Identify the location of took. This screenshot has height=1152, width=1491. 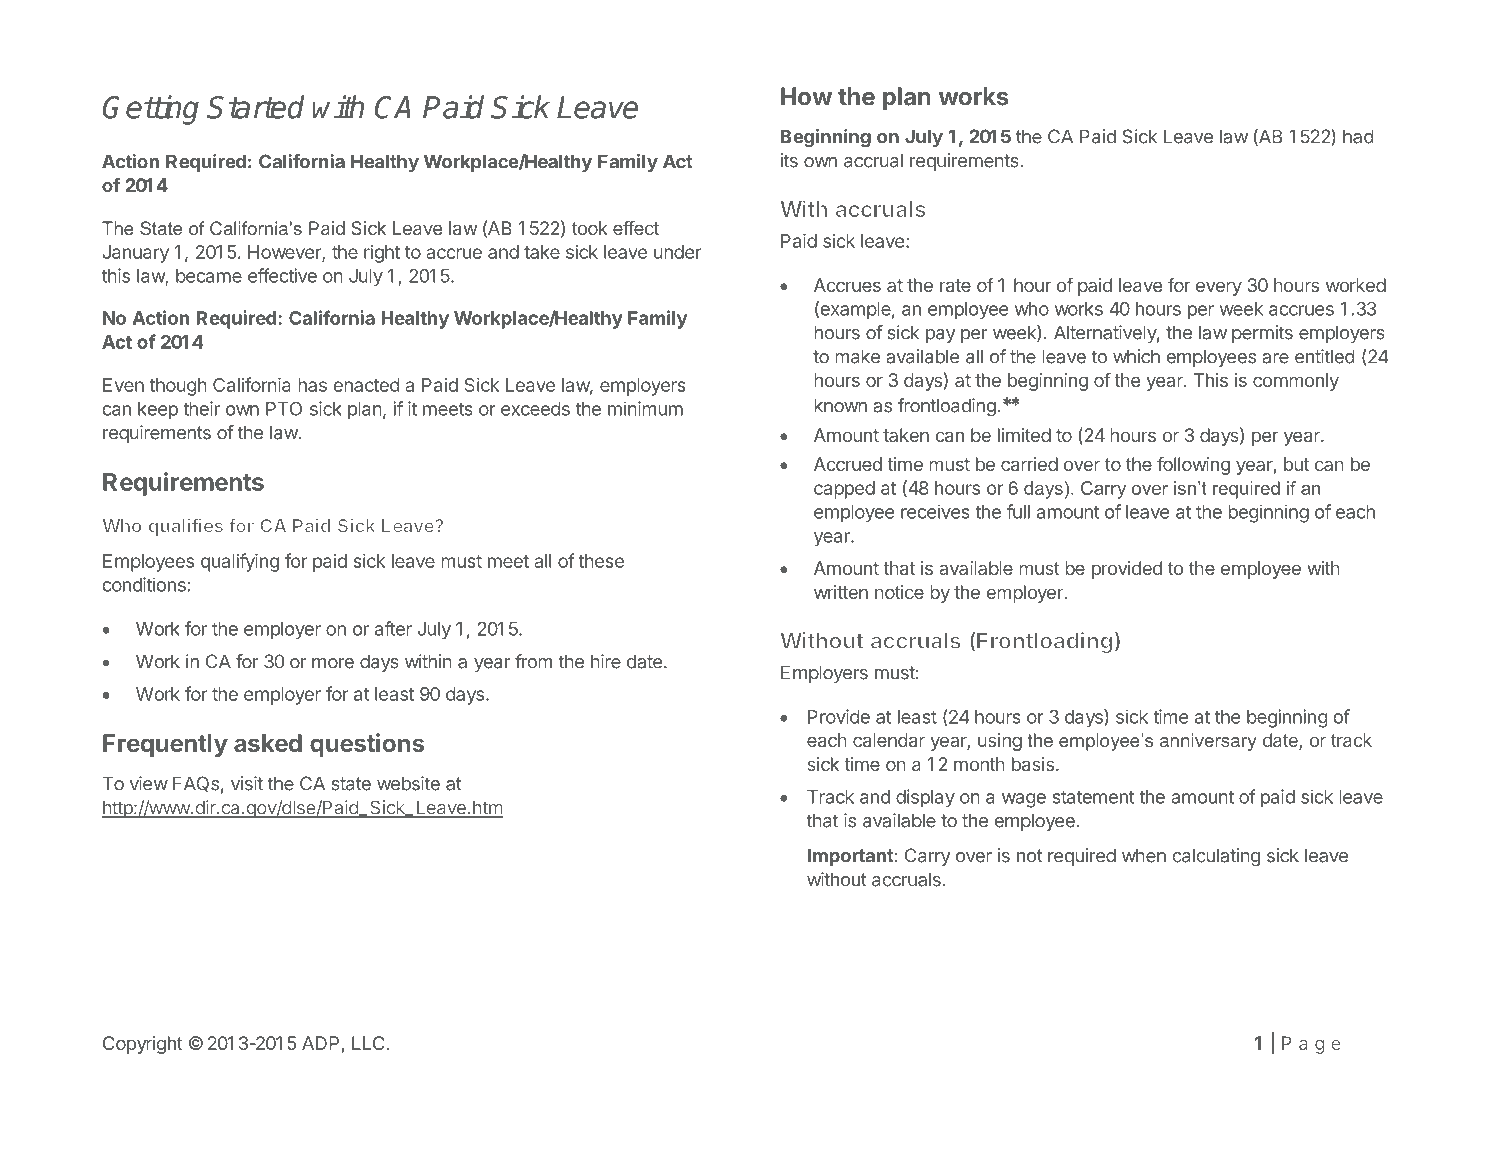
(590, 228).
